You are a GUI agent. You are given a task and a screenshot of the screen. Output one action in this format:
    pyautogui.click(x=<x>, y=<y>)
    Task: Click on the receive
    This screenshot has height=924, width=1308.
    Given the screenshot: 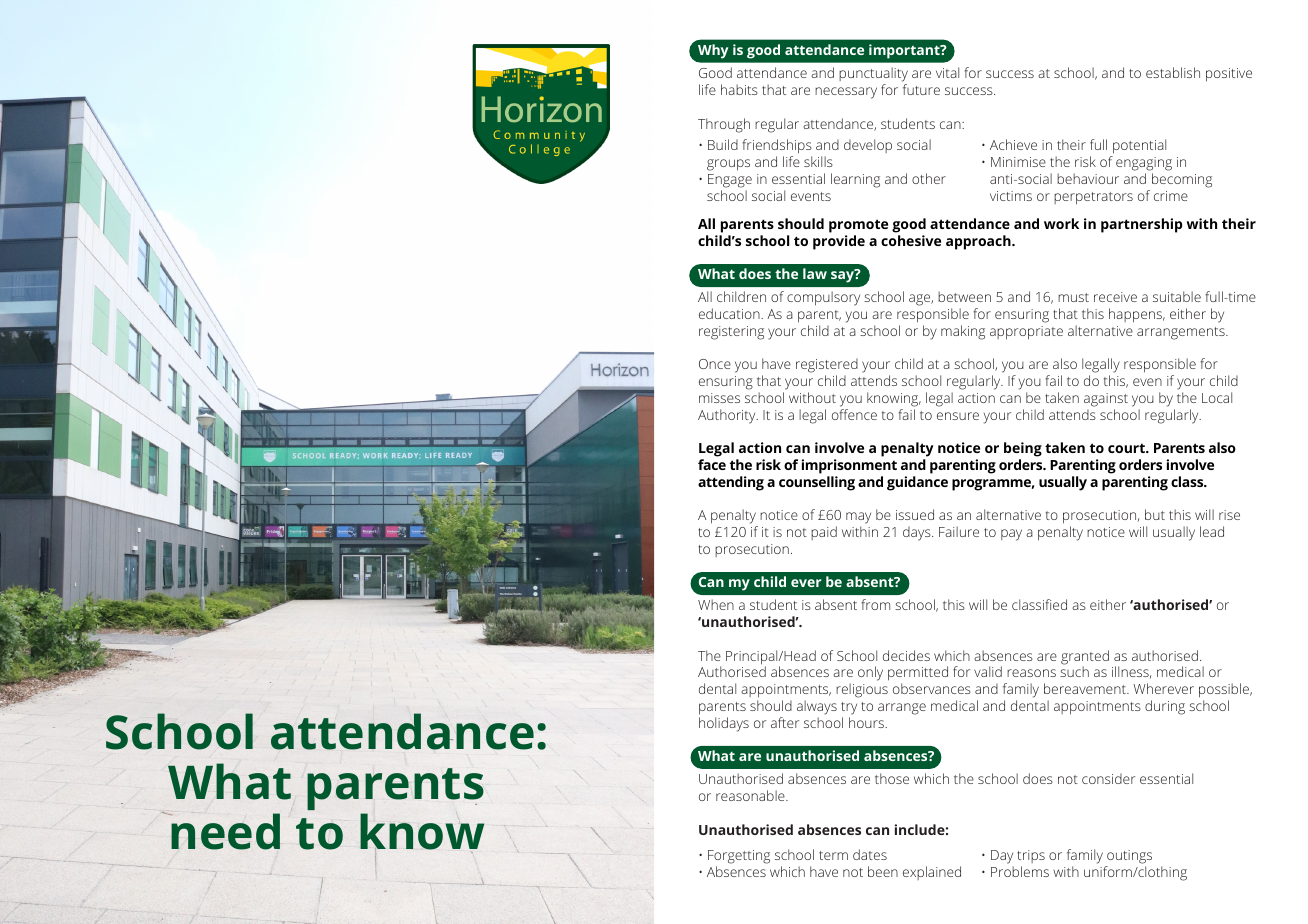 What is the action you would take?
    pyautogui.click(x=1115, y=297)
